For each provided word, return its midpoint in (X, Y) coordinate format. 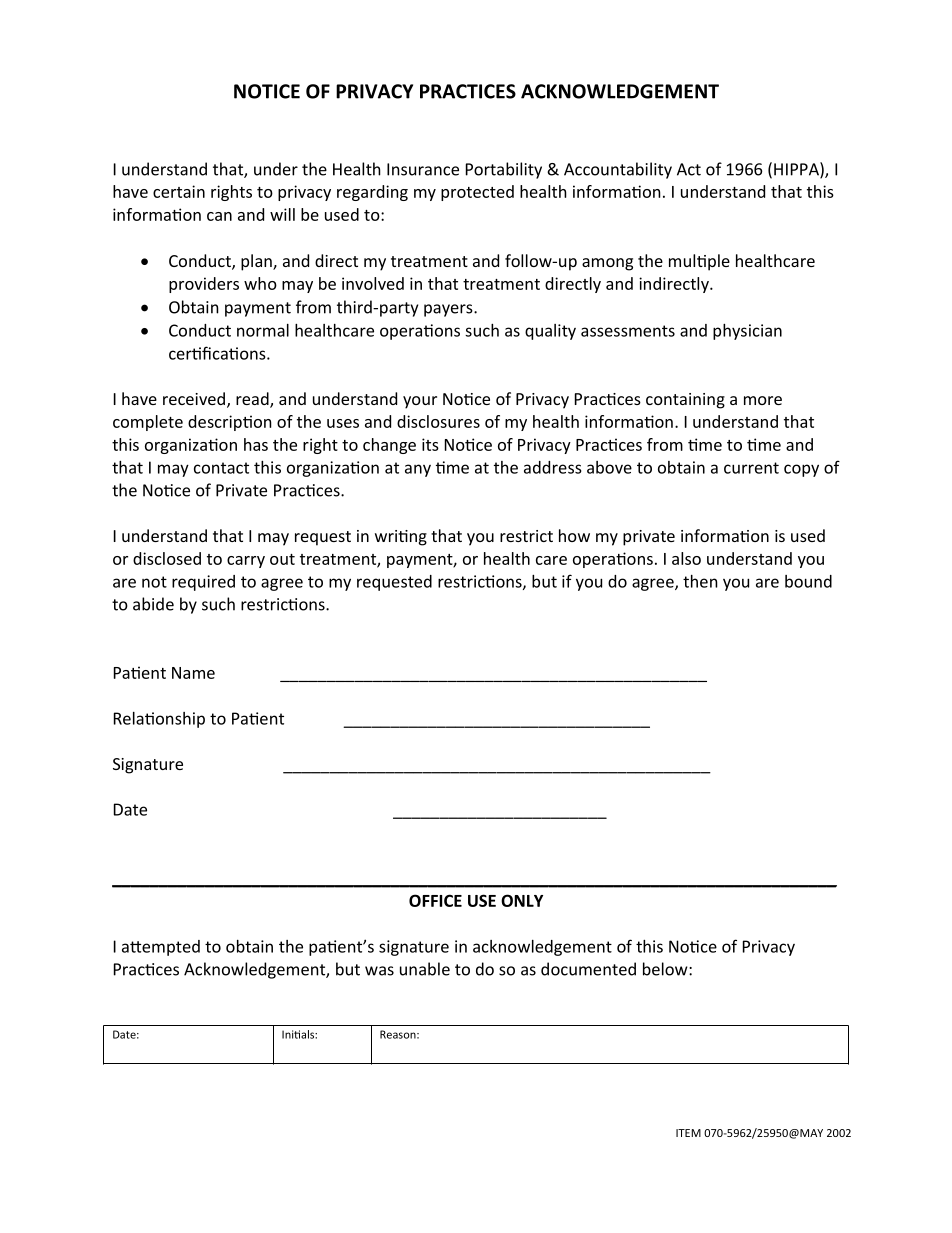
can (219, 216)
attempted (161, 948)
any (418, 470)
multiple (699, 262)
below (666, 969)
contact (221, 468)
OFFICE (435, 900)
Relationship (159, 720)
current (751, 468)
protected (477, 193)
